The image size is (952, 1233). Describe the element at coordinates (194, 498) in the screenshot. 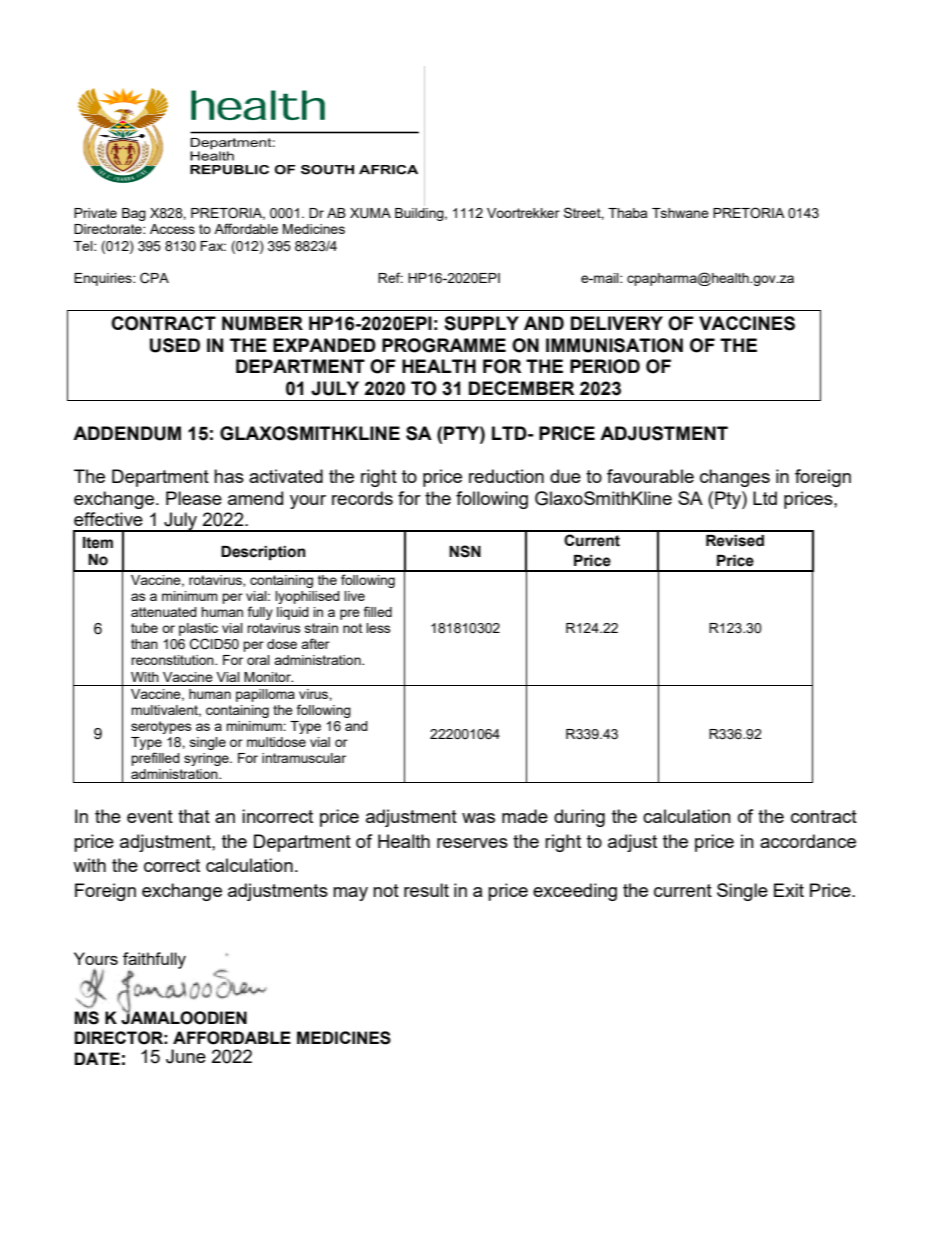

I see `Please` at that location.
